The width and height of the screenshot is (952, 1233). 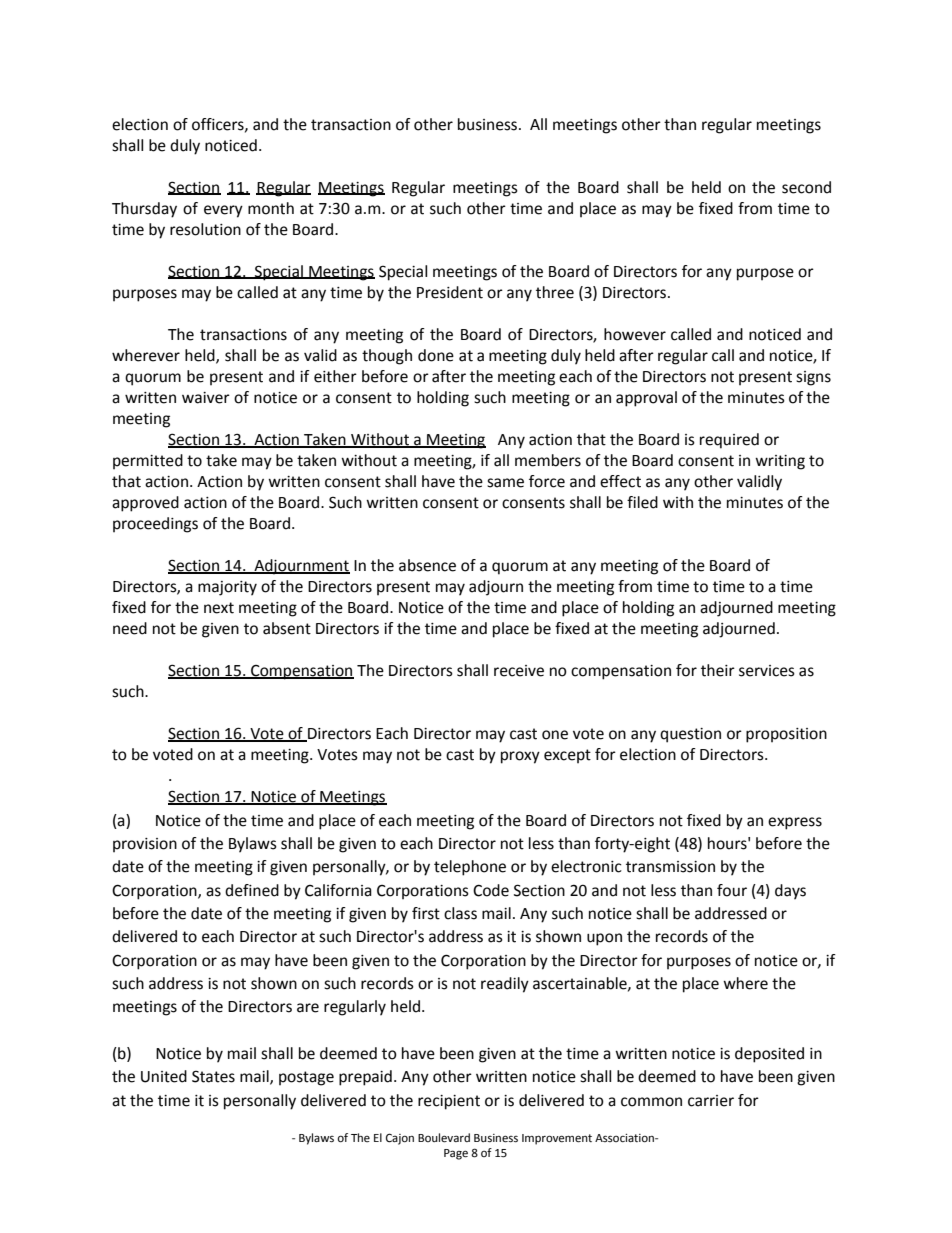 What do you see at coordinates (780, 462) in the screenshot?
I see `writing` at bounding box center [780, 462].
